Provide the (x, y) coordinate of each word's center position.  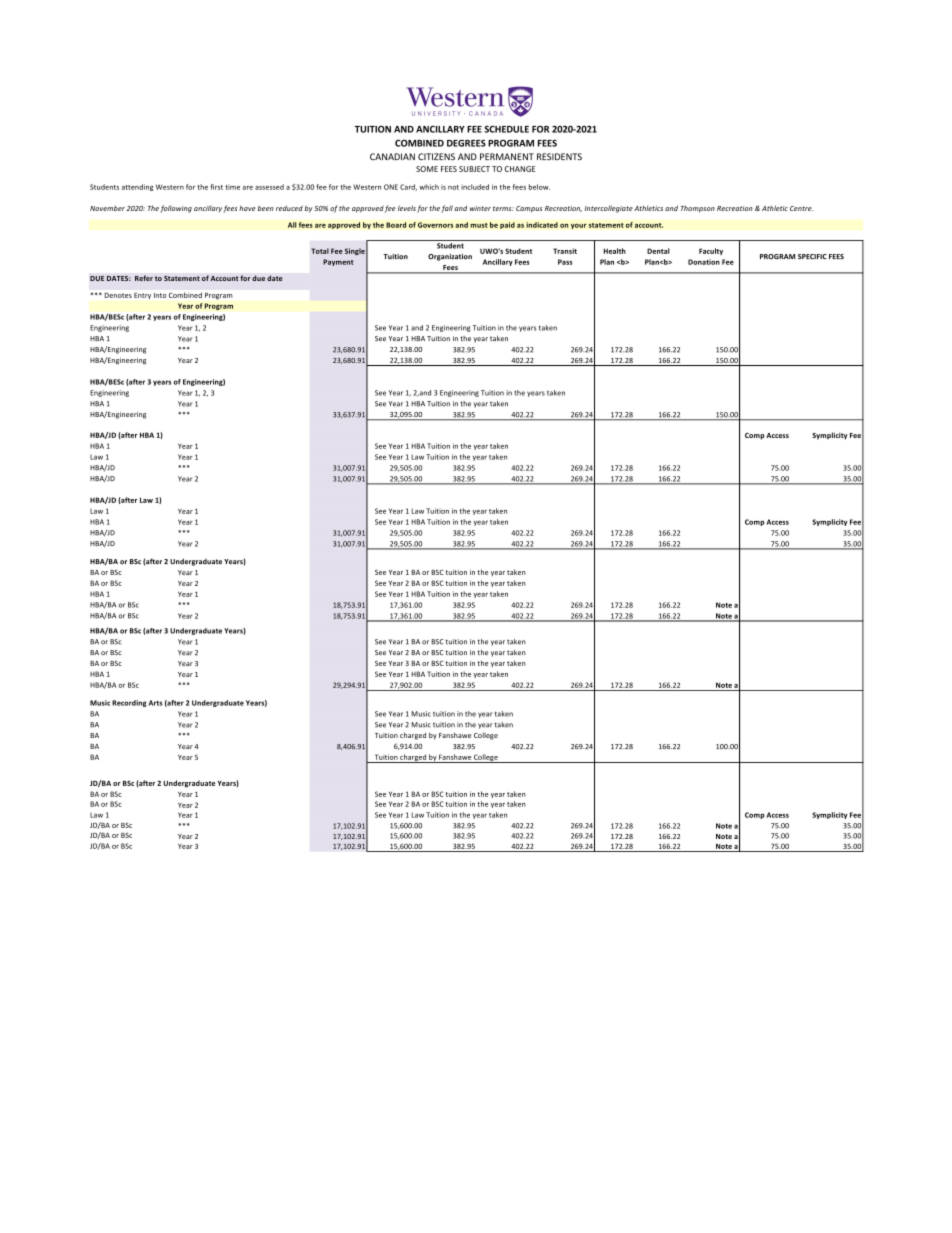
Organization (450, 257)
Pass (565, 262)
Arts (156, 703)
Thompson (698, 209)
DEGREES (466, 143)
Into (160, 295)
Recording (129, 703)
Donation (704, 262)
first (216, 187)
